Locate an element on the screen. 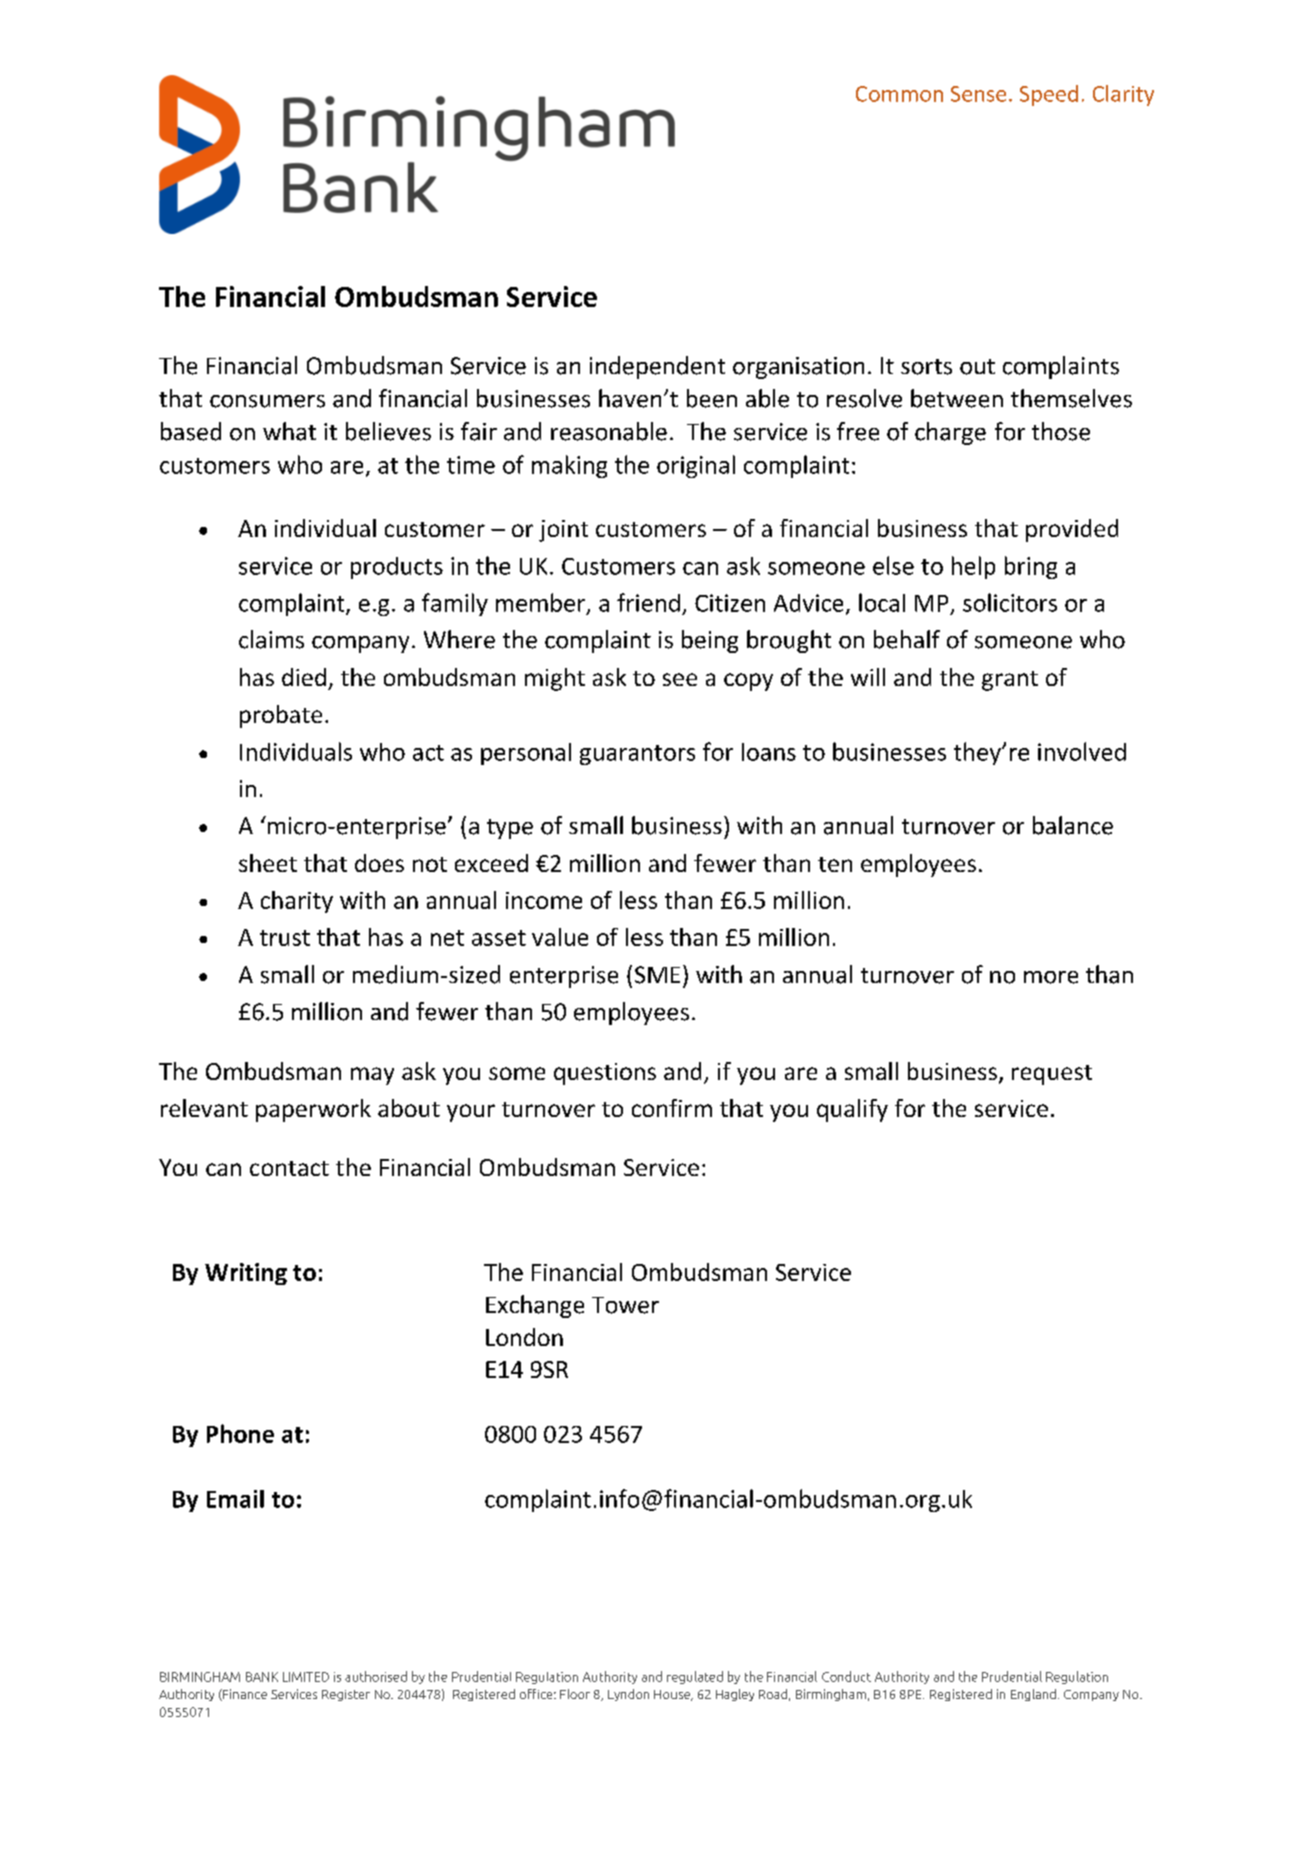 Image resolution: width=1314 pixels, height=1858 pixels. regulated is located at coordinates (695, 1677).
